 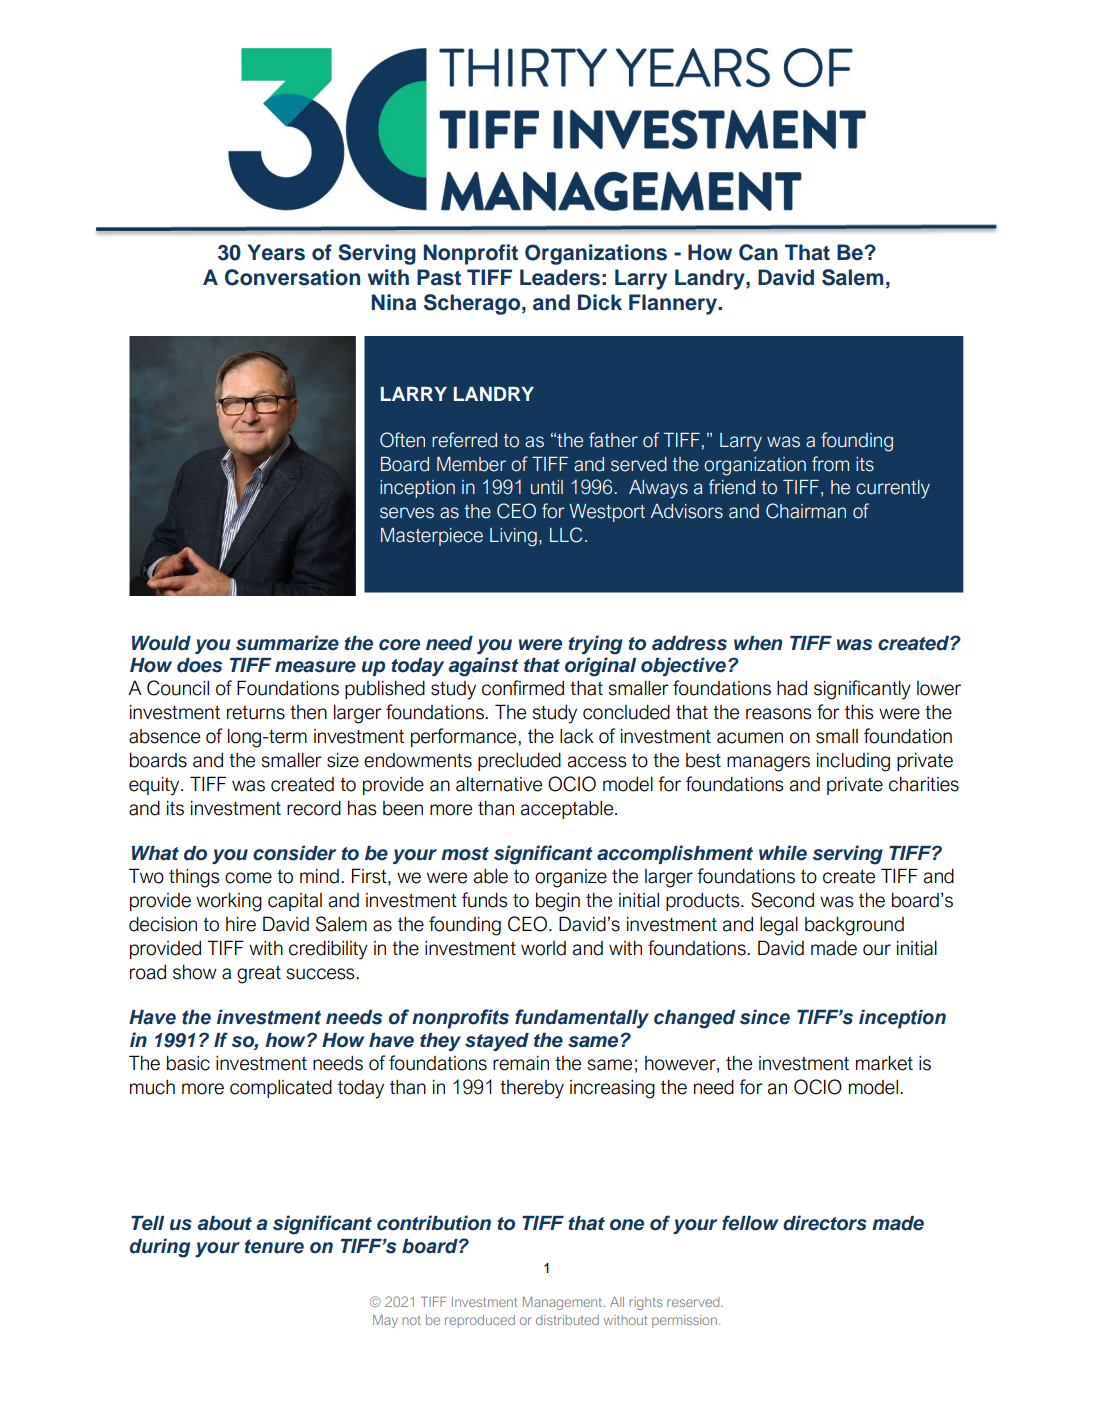 What do you see at coordinates (674, 304) in the screenshot?
I see `Flannery` at bounding box center [674, 304].
